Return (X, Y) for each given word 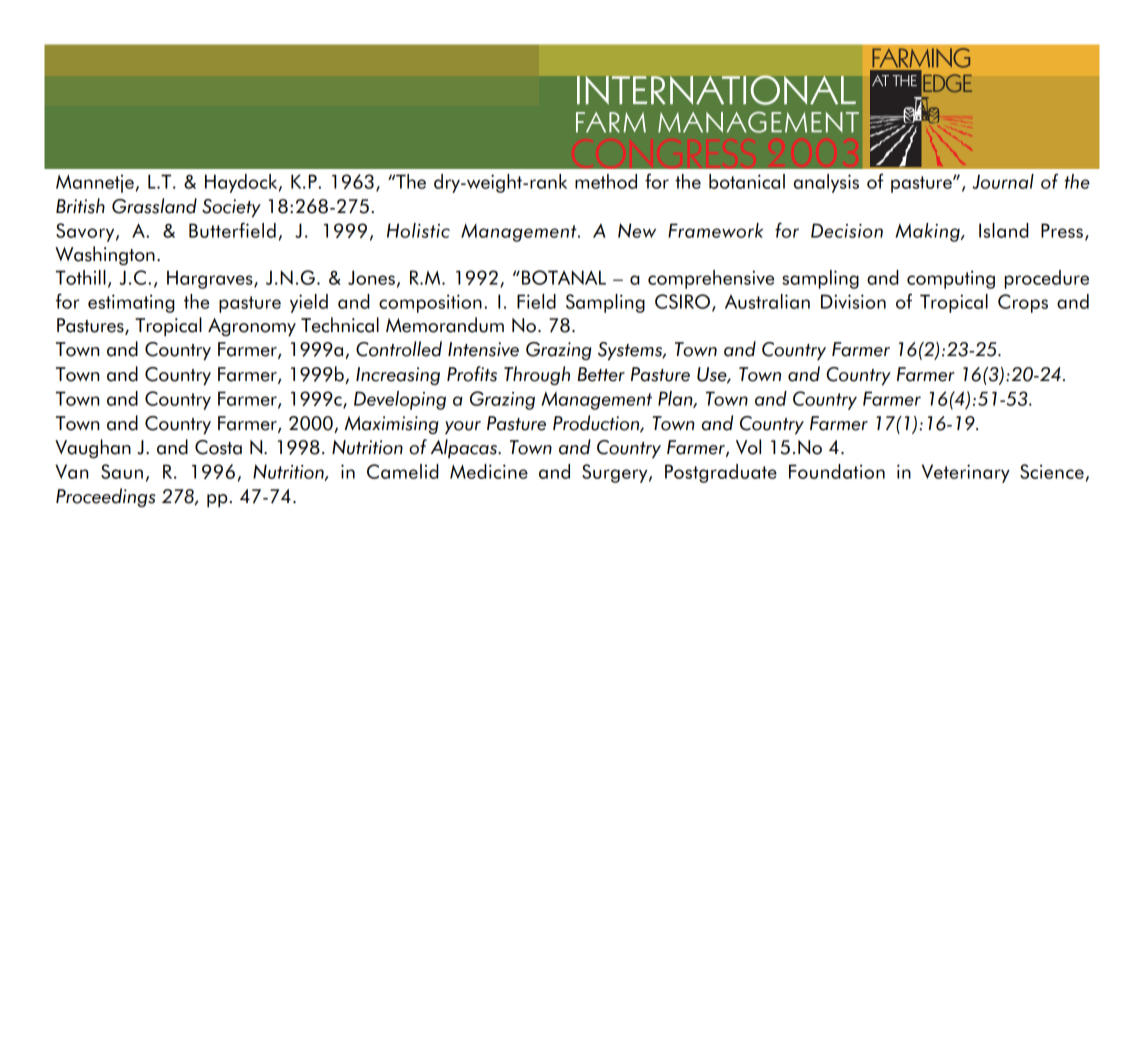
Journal (1003, 181)
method (606, 181)
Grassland (154, 206)
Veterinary (966, 473)
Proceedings (106, 497)
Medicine (489, 471)
